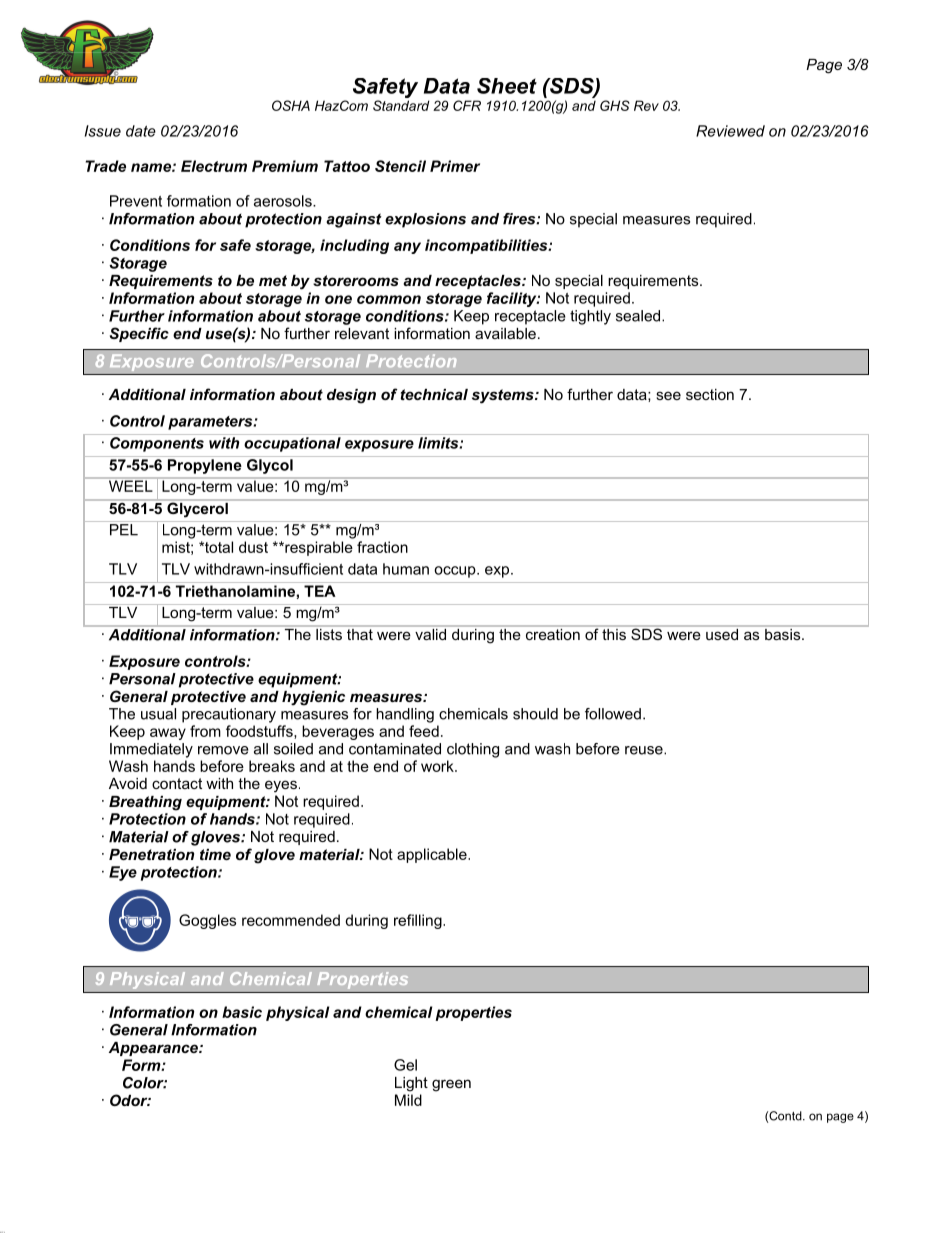 This image has height=1233, width=952. I want to click on contaminated, so click(395, 749).
